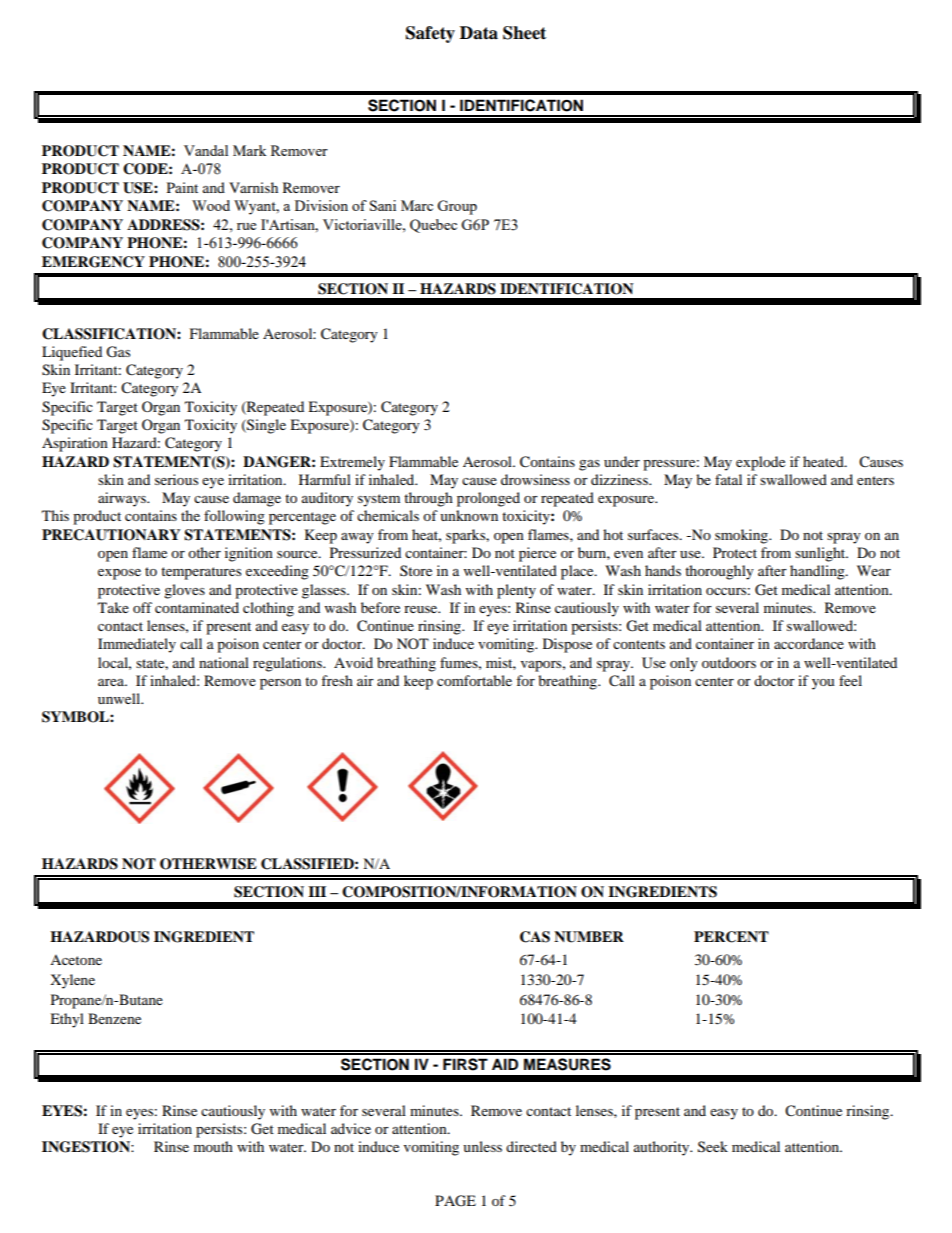 The width and height of the page is (952, 1233). What do you see at coordinates (482, 1146) in the page?
I see `unless` at bounding box center [482, 1146].
